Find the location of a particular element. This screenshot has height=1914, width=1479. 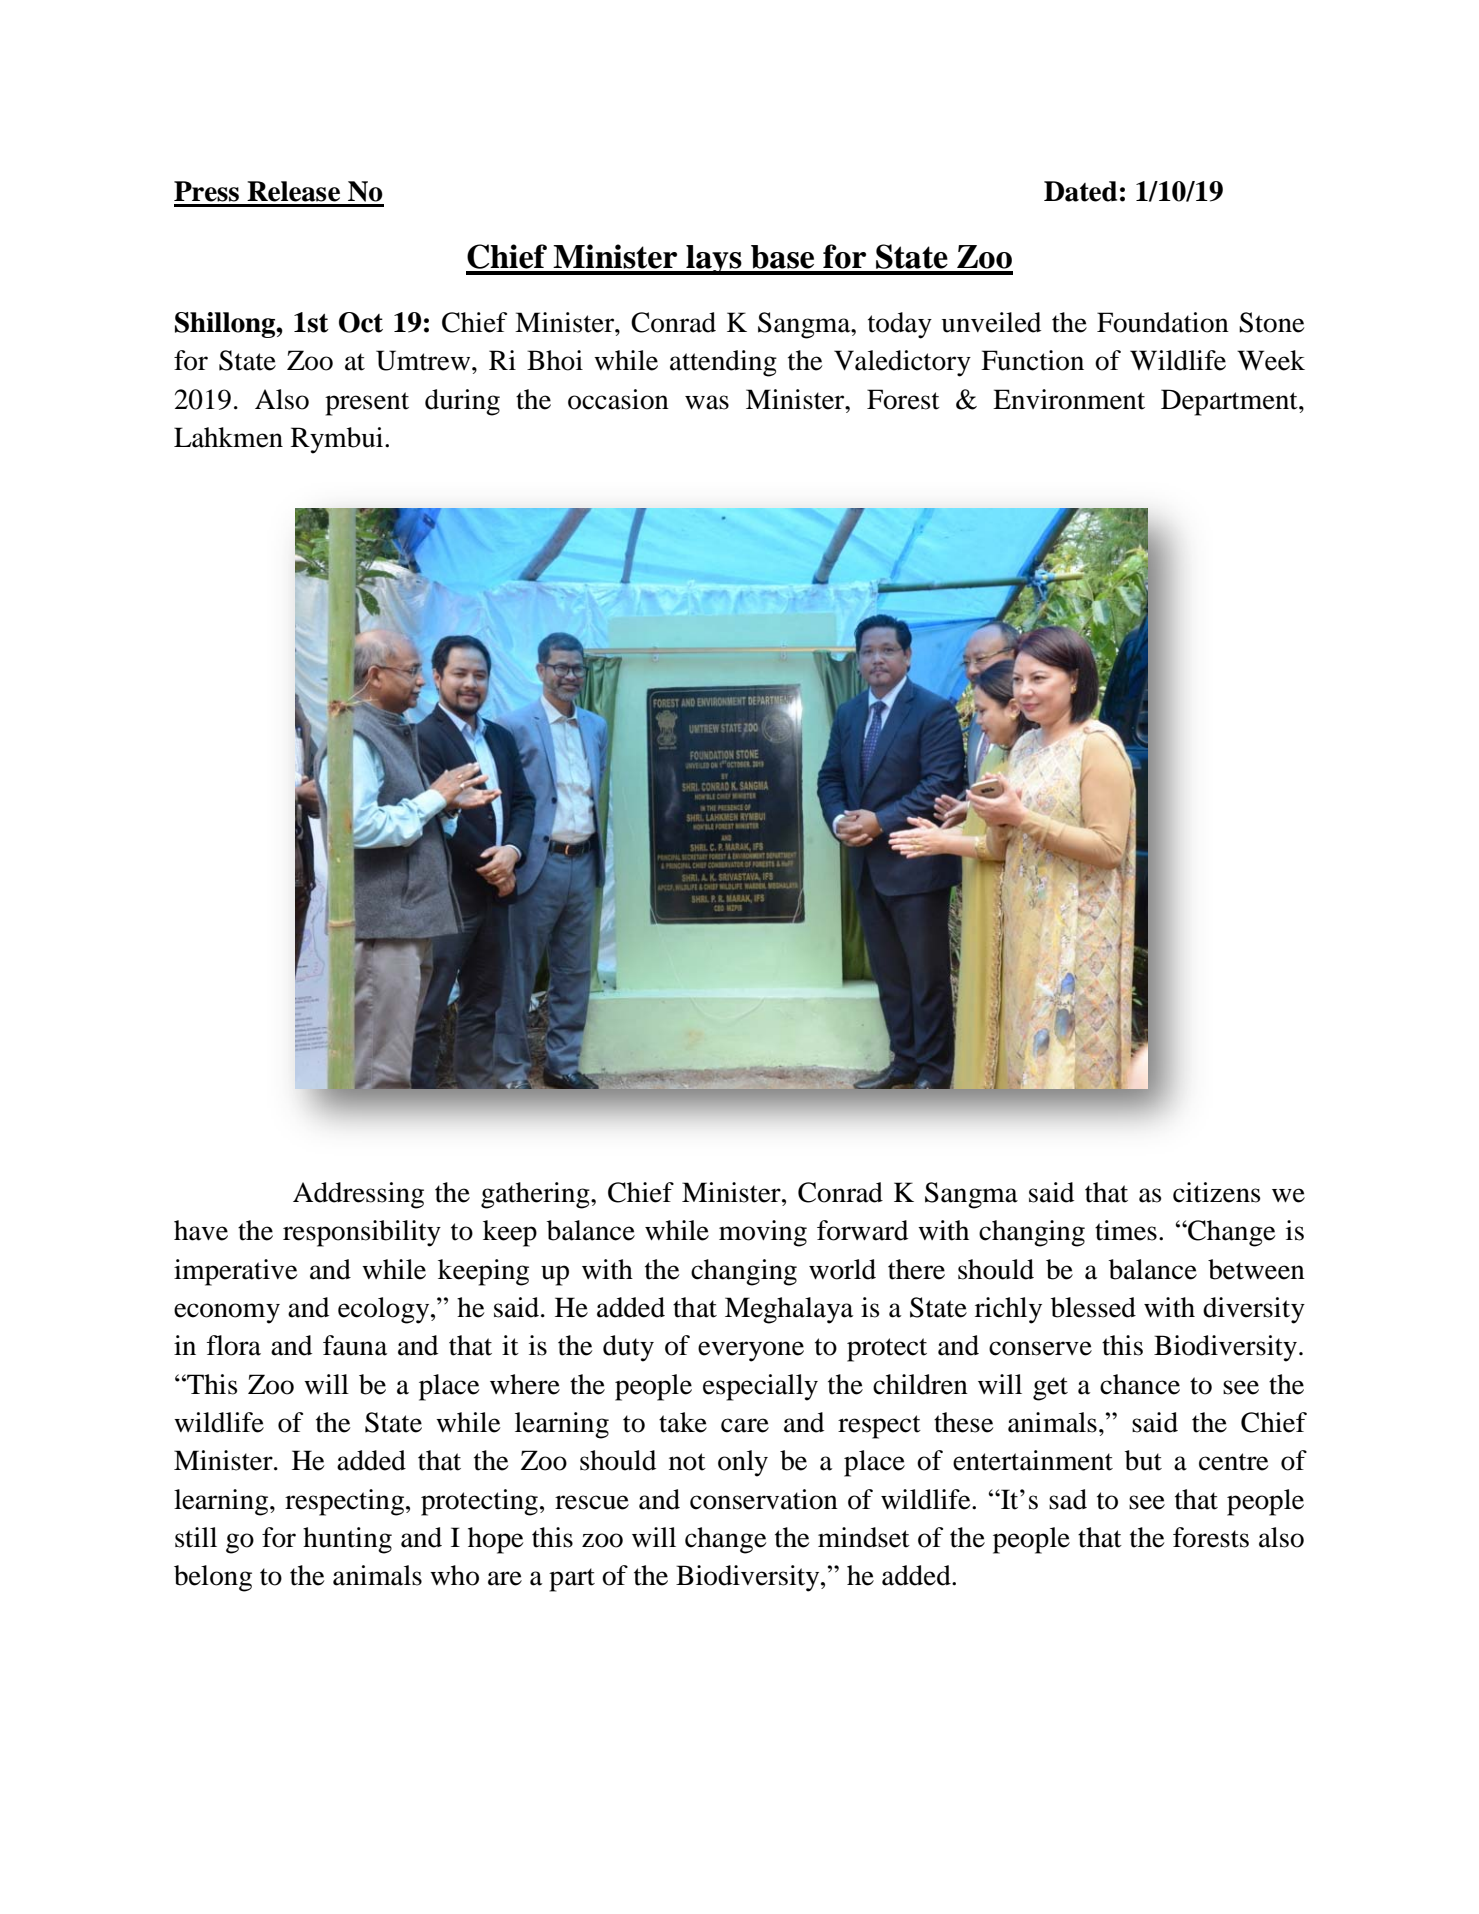

Addressing is located at coordinates (358, 1195).
